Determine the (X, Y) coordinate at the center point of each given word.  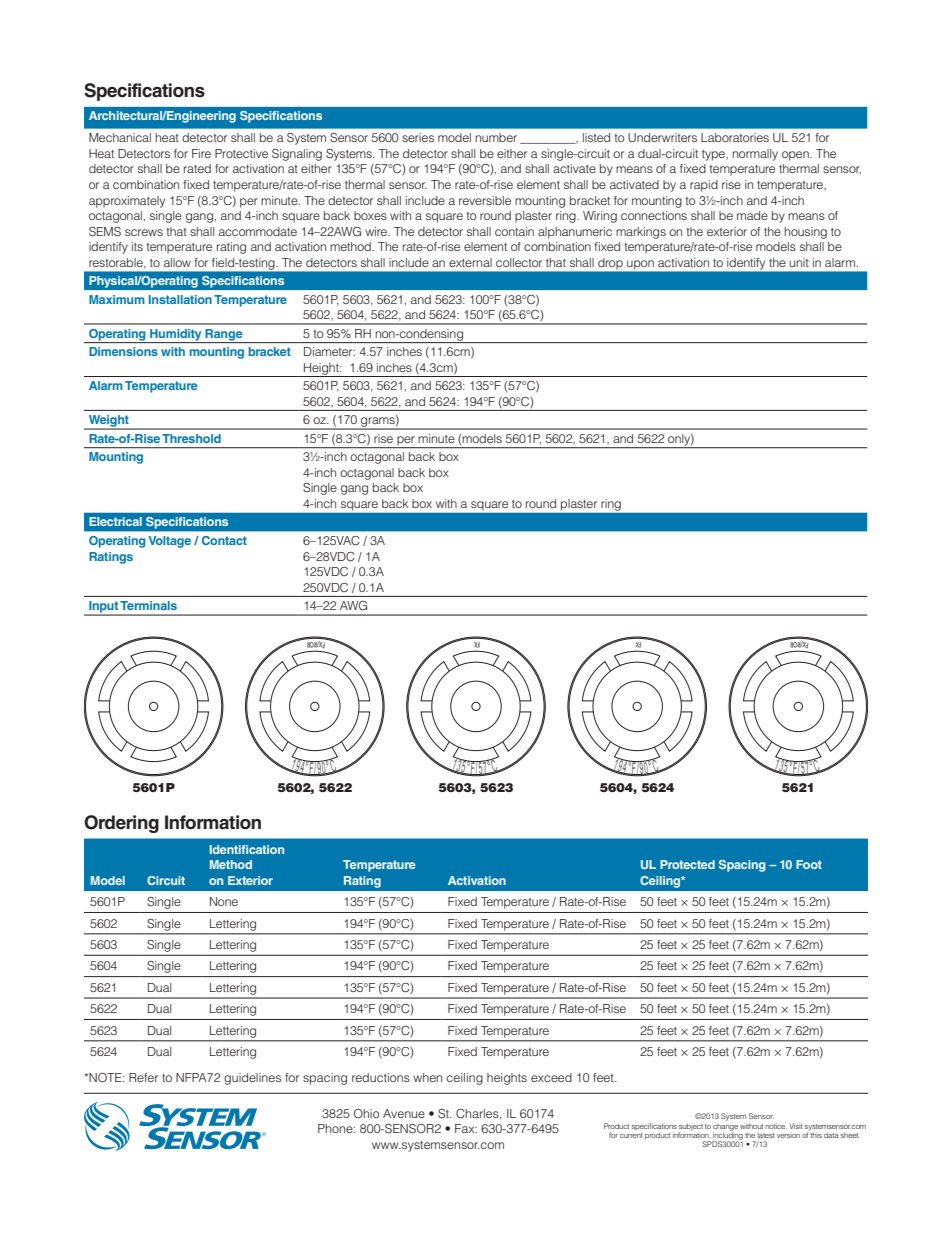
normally (755, 155)
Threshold (191, 438)
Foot (809, 864)
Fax (466, 1128)
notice (776, 1126)
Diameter (329, 351)
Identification (247, 849)
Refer (143, 1077)
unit (799, 262)
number (496, 137)
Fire (201, 153)
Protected (687, 864)
